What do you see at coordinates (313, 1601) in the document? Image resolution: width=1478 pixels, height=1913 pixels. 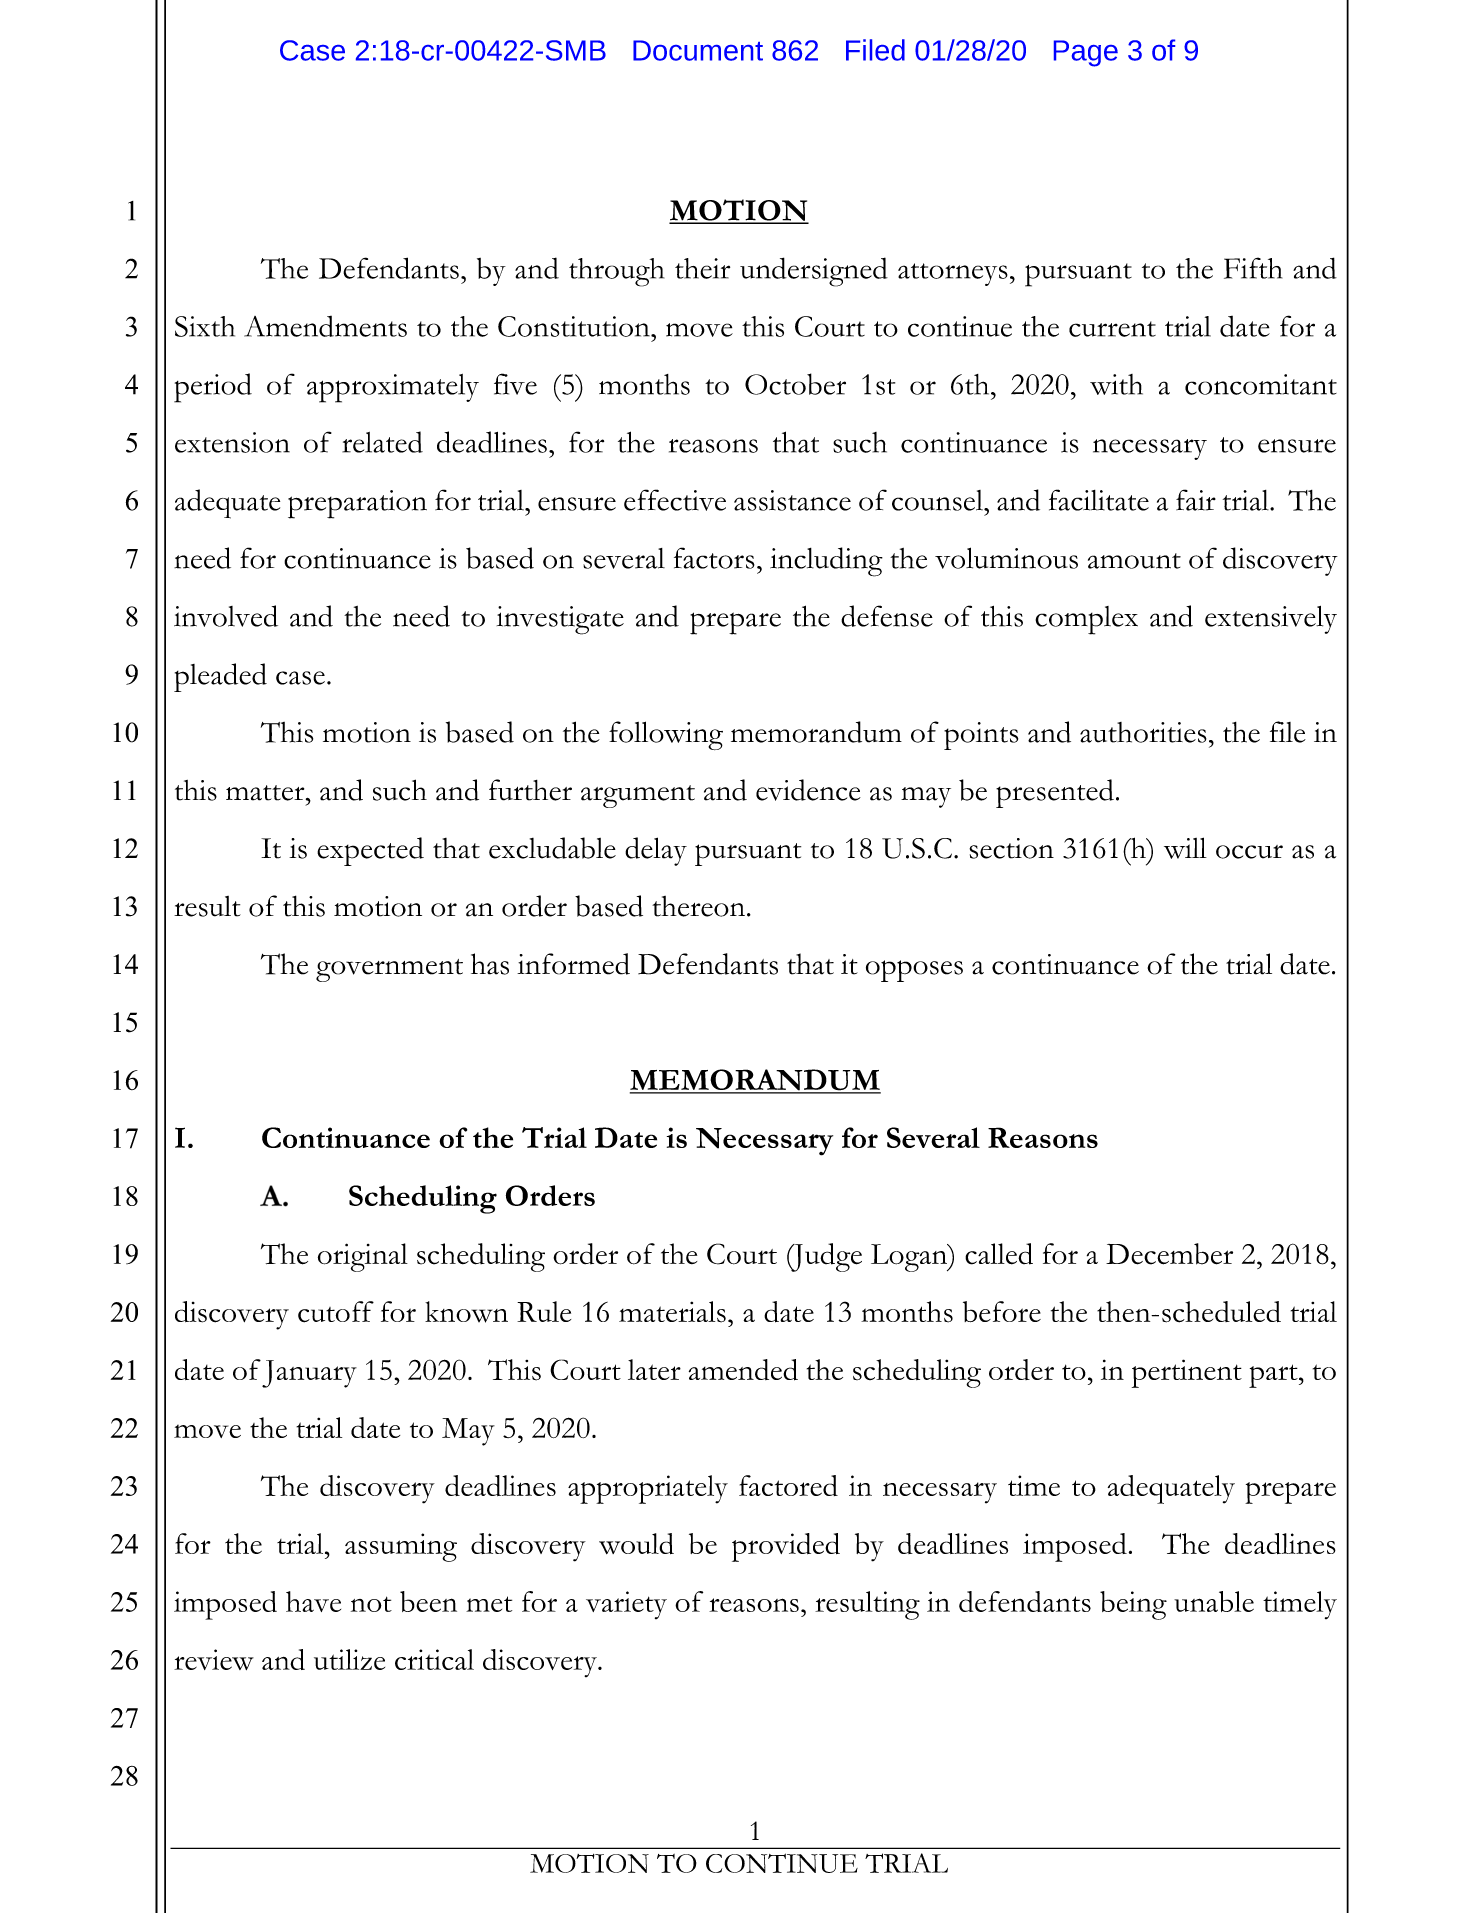 I see `have` at bounding box center [313, 1601].
